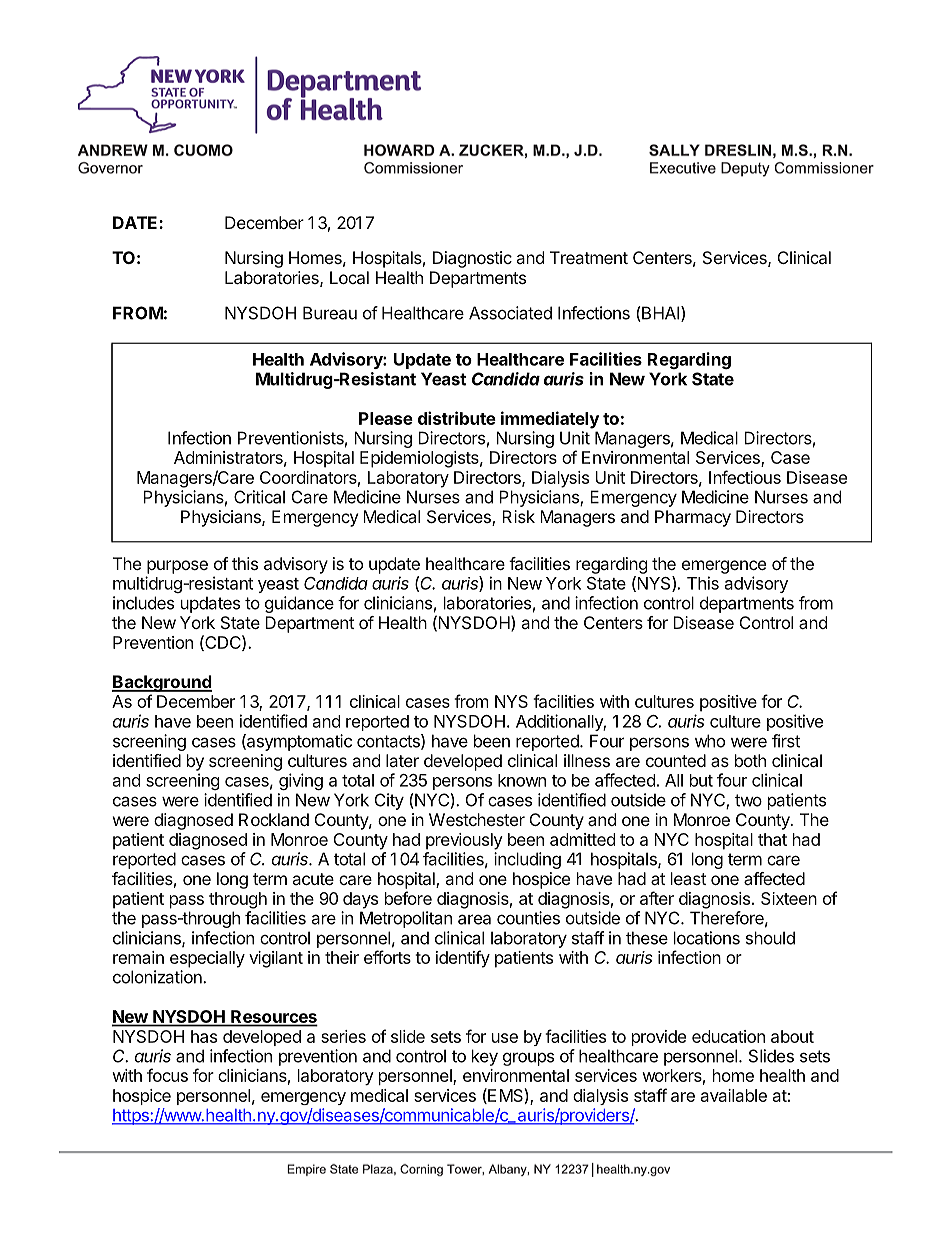 The image size is (952, 1233). I want to click on Infectious, so click(745, 477).
